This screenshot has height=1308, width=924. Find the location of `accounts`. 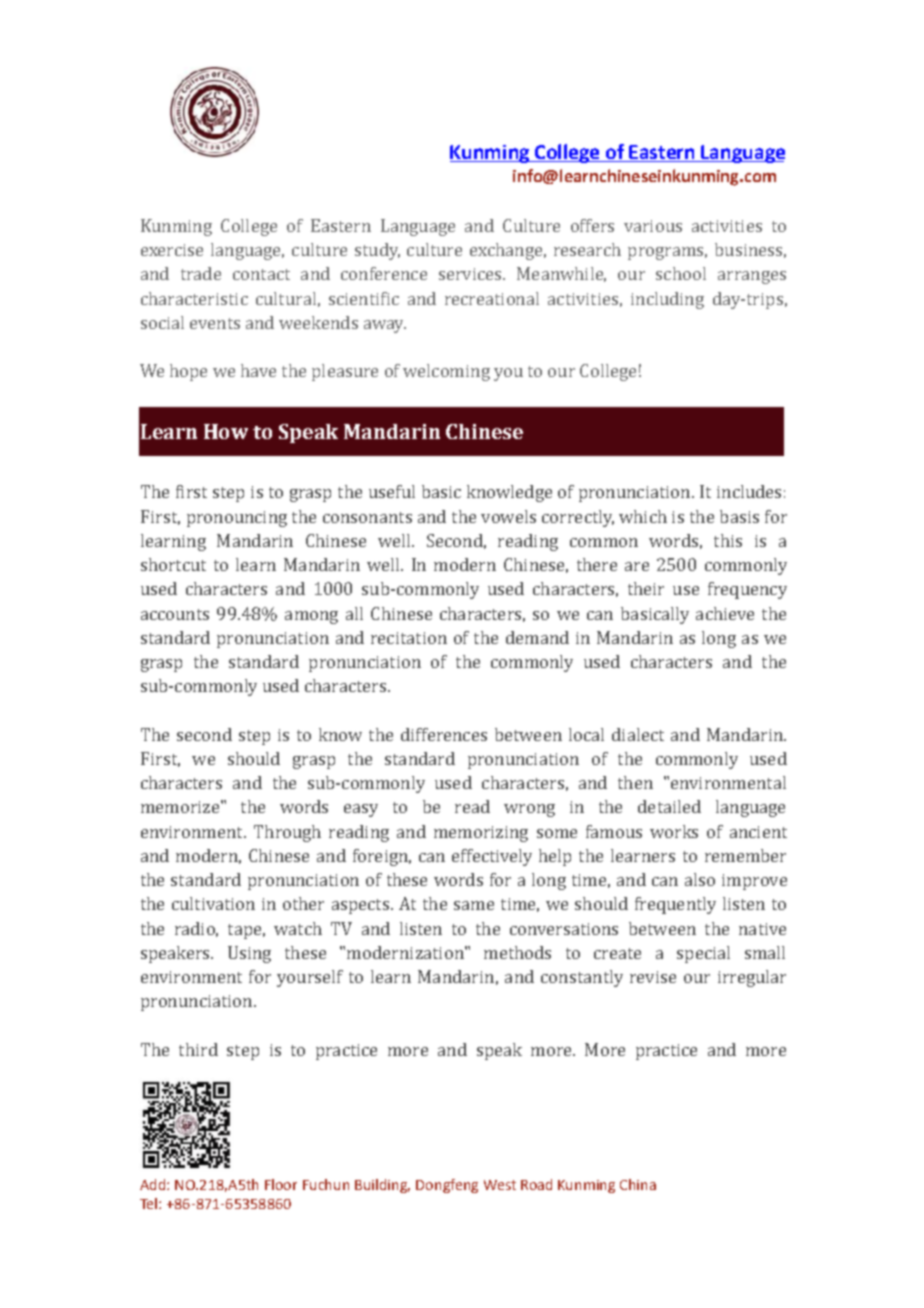

accounts is located at coordinates (175, 614).
